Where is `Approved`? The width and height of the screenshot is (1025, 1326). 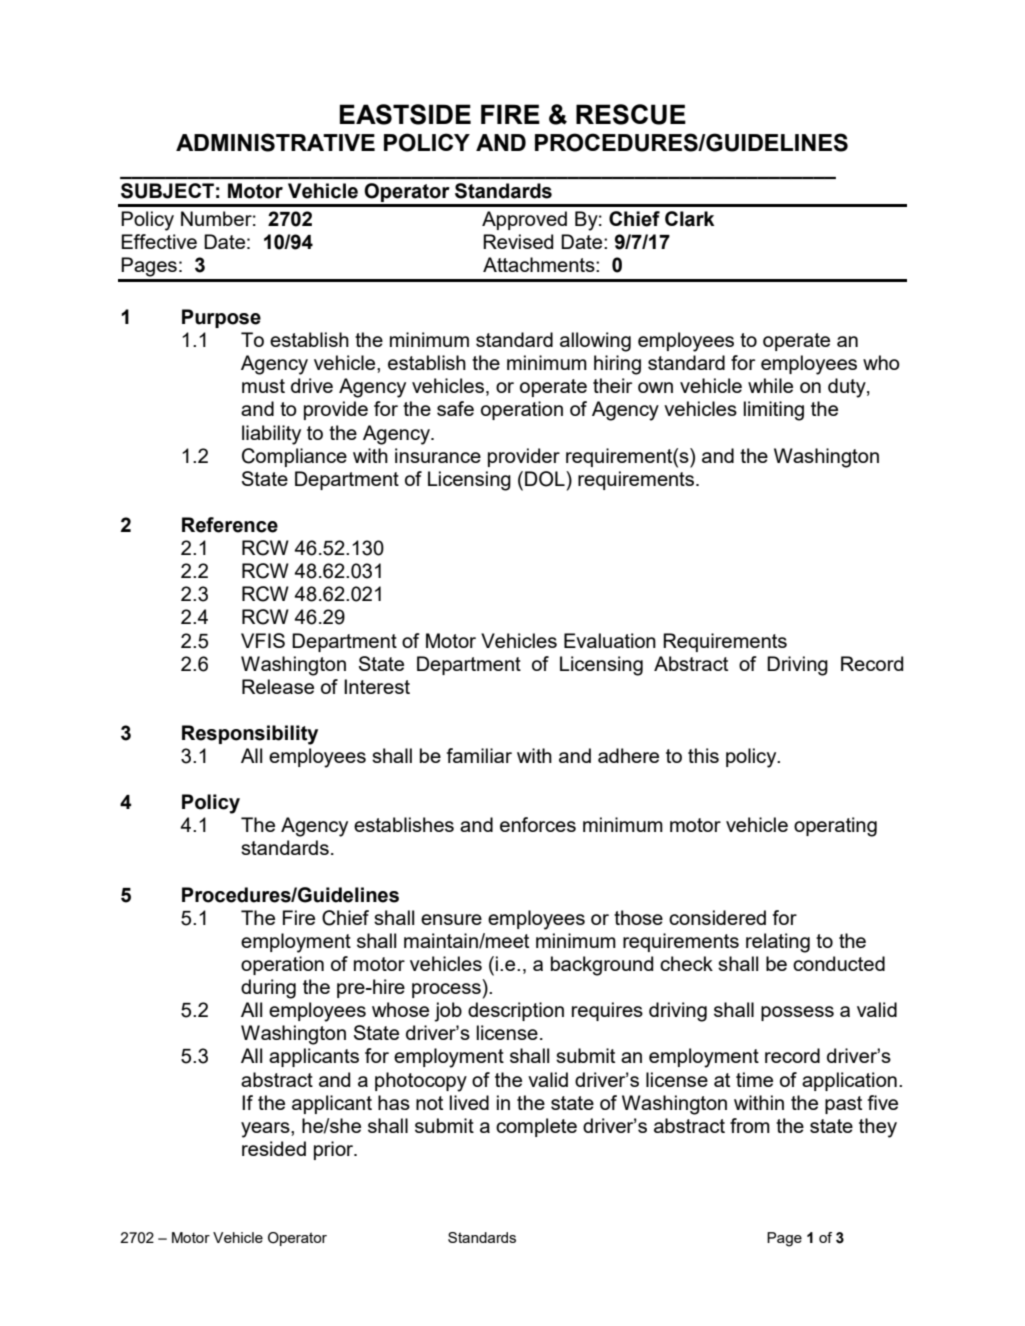 Approved is located at coordinates (524, 220).
